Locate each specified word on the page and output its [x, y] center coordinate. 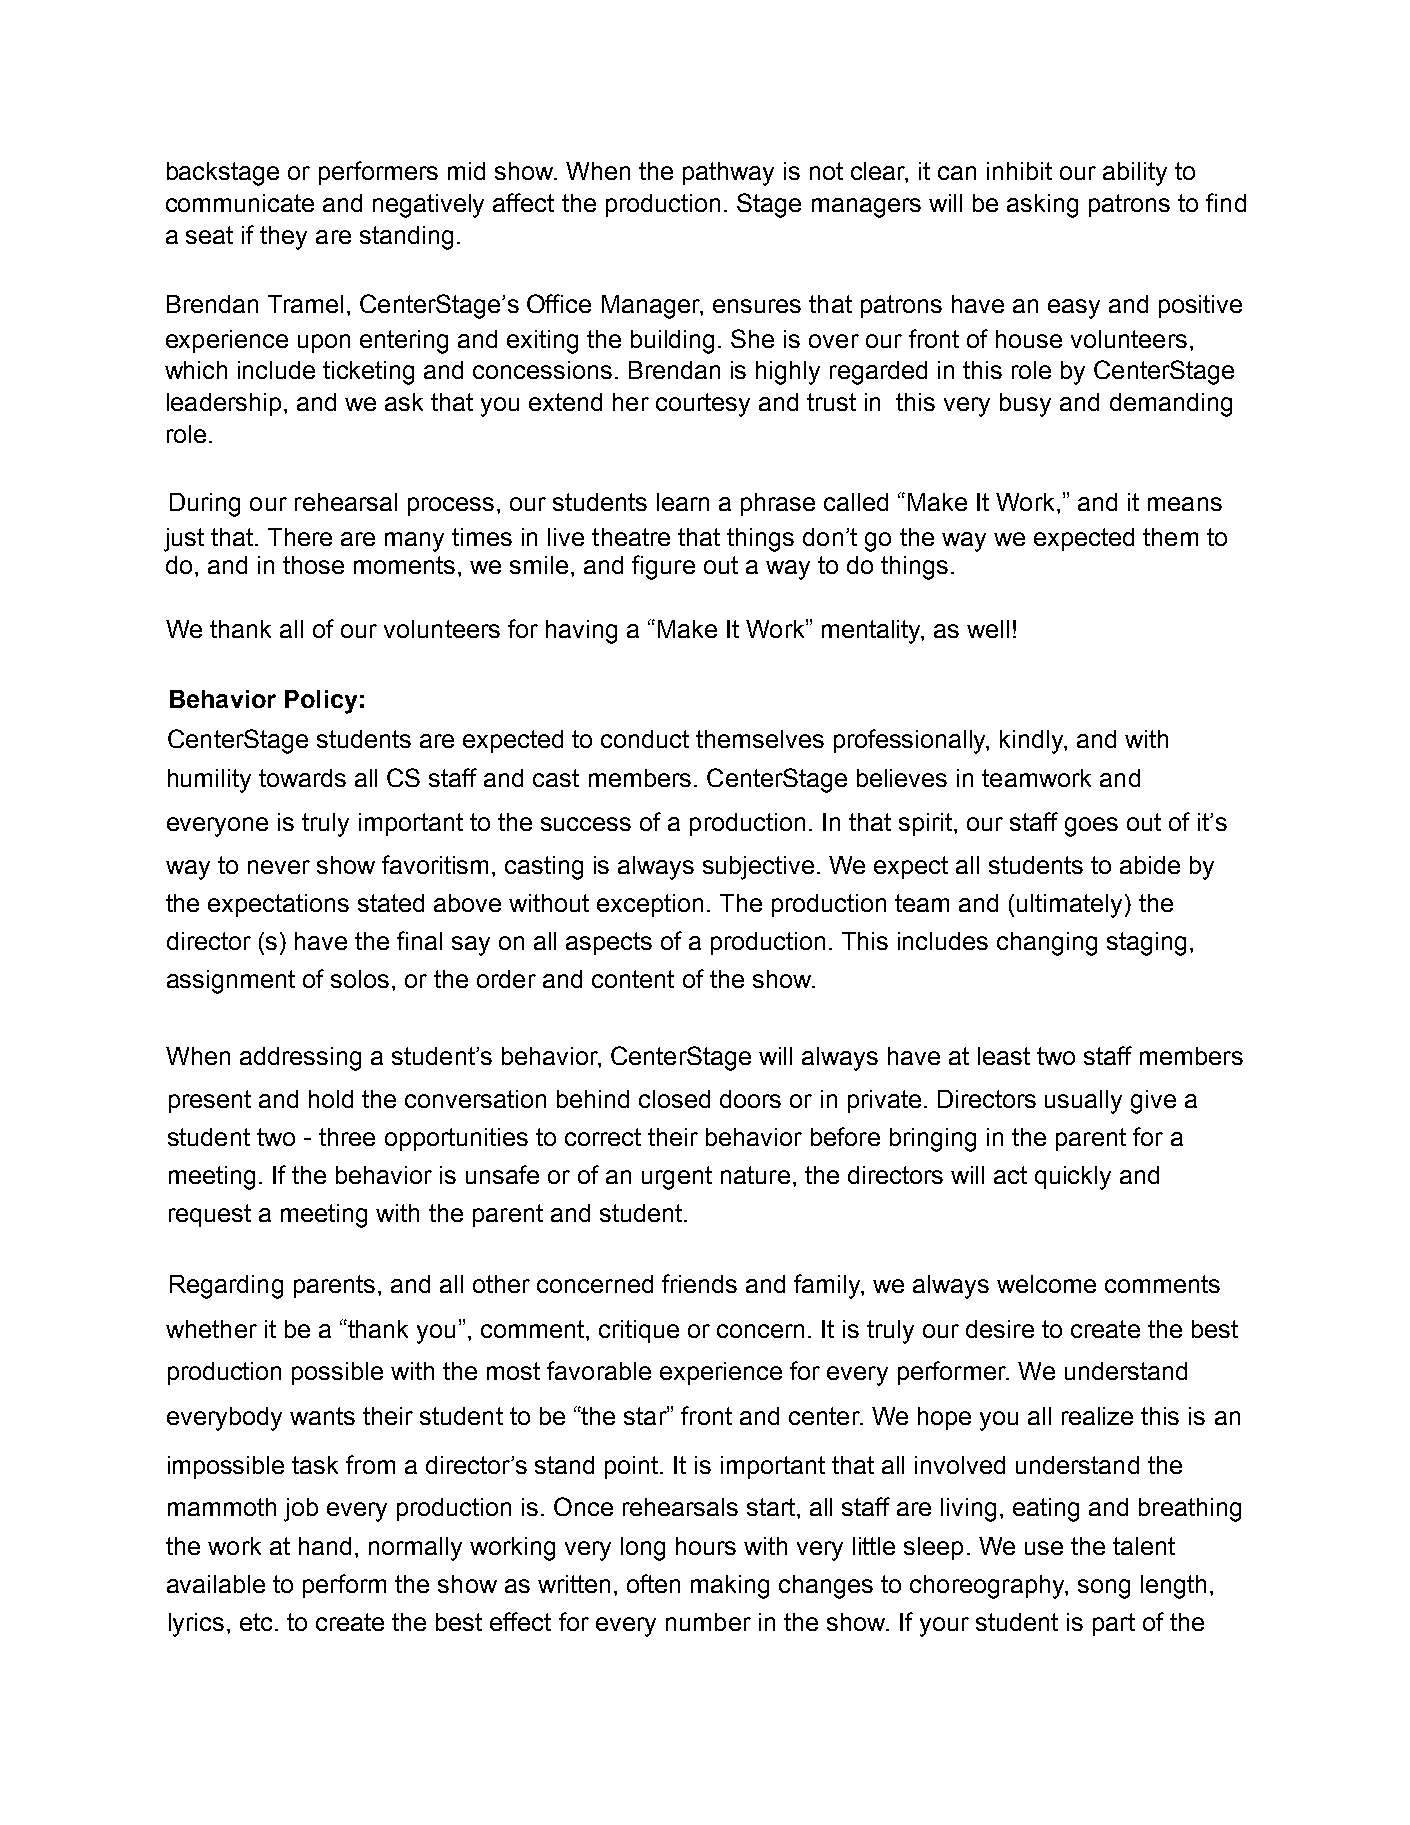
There [300, 537]
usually [1083, 1102]
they [283, 238]
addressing [300, 1059]
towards [302, 778]
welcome [1046, 1284]
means [1185, 504]
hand [325, 1546]
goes [1091, 827]
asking [1042, 206]
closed [674, 1099]
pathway [728, 174]
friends [699, 1283]
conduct [645, 739]
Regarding [226, 1287]
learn [683, 502]
